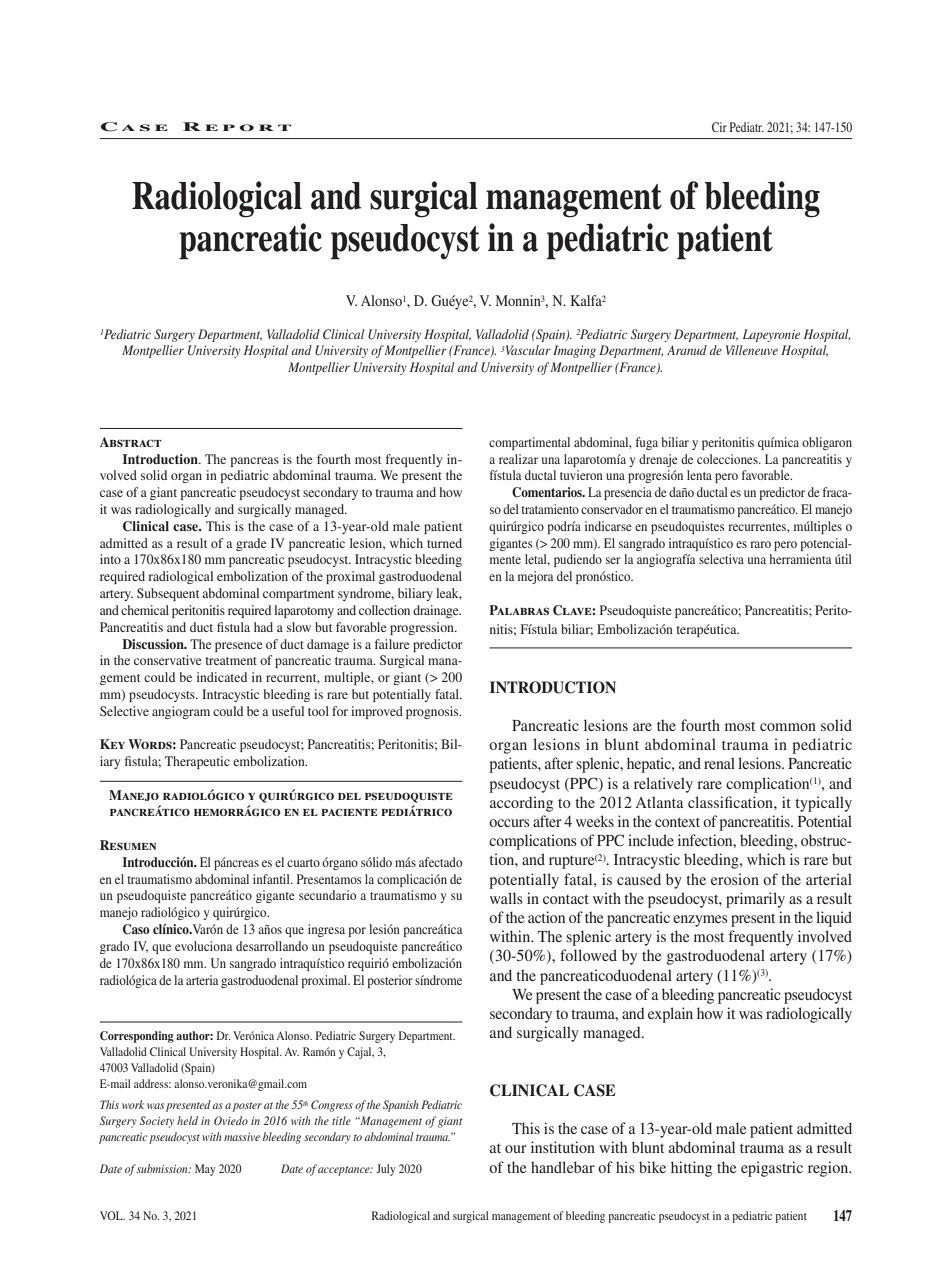 The height and width of the screenshot is (1270, 952). I want to click on Caso, so click(136, 929).
